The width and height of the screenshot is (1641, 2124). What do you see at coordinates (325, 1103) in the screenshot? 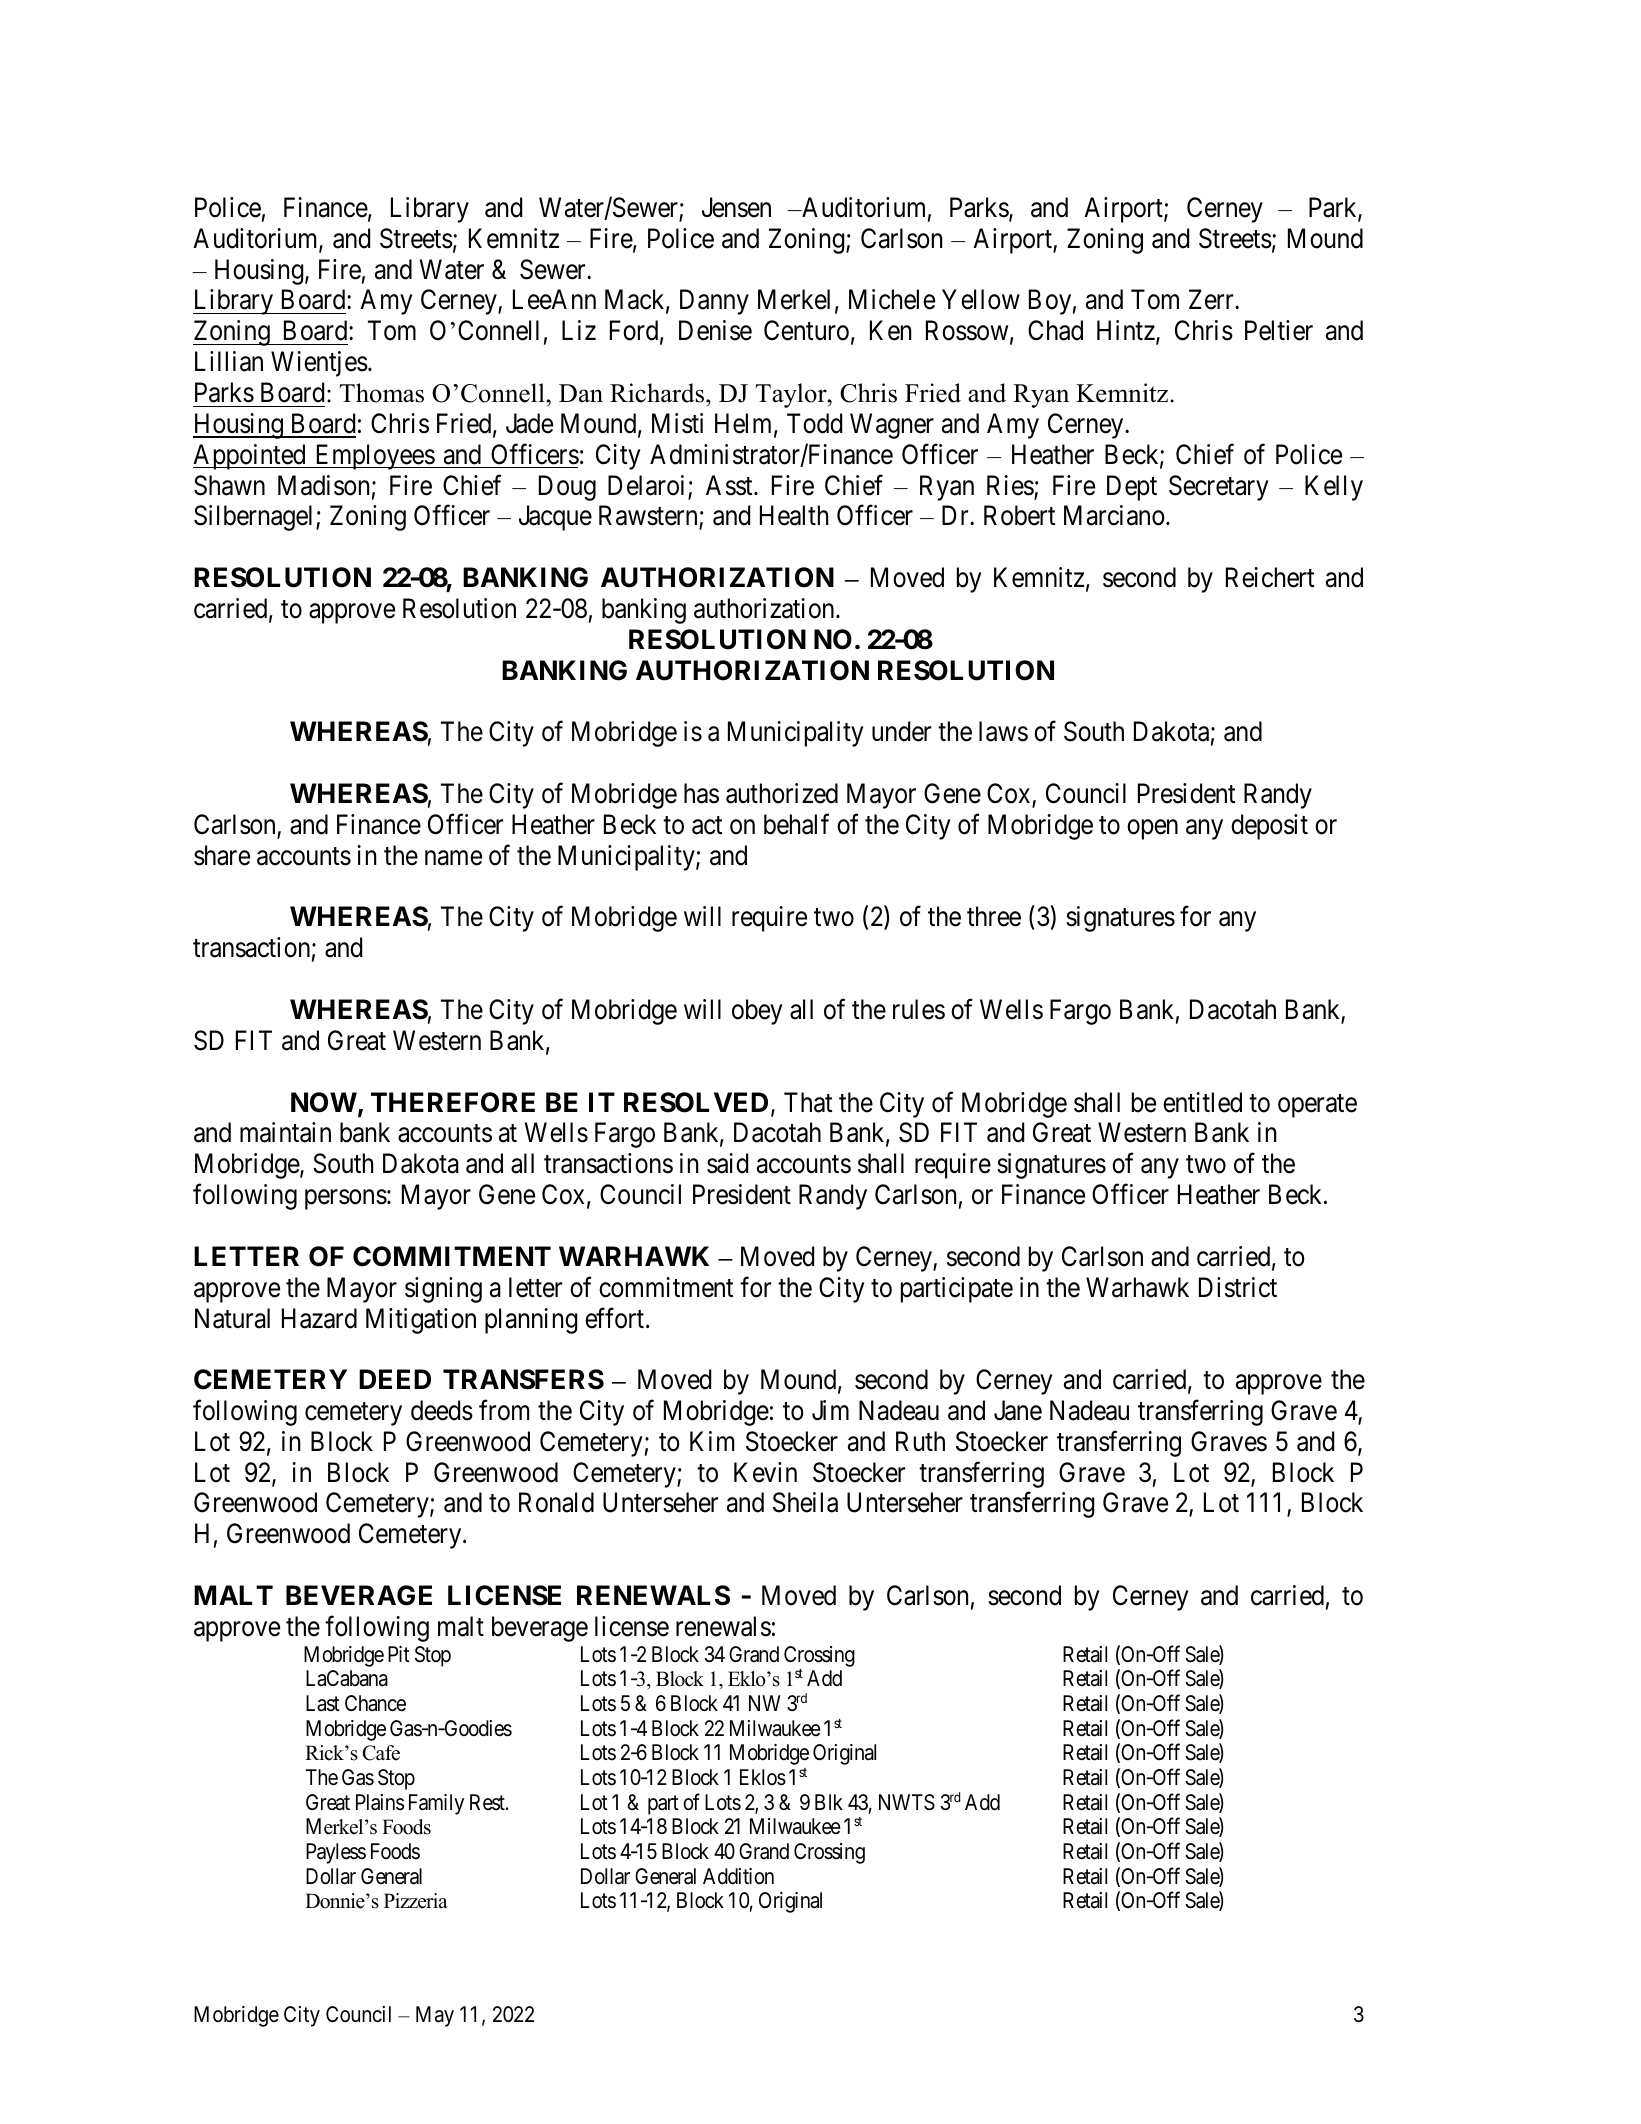
I see `NOW` at bounding box center [325, 1103].
